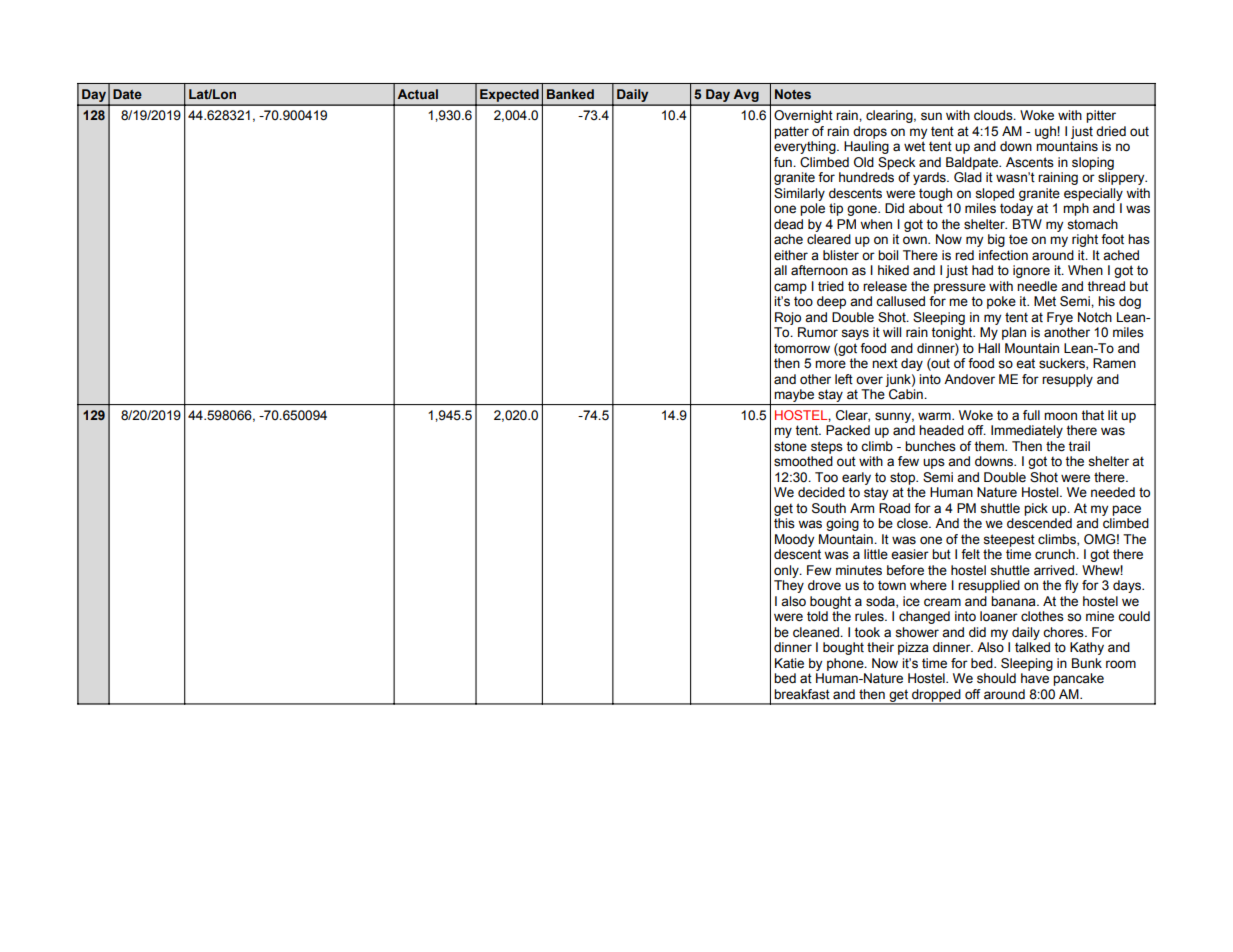 The image size is (1233, 952). What do you see at coordinates (1009, 540) in the screenshot?
I see `steepest` at bounding box center [1009, 540].
